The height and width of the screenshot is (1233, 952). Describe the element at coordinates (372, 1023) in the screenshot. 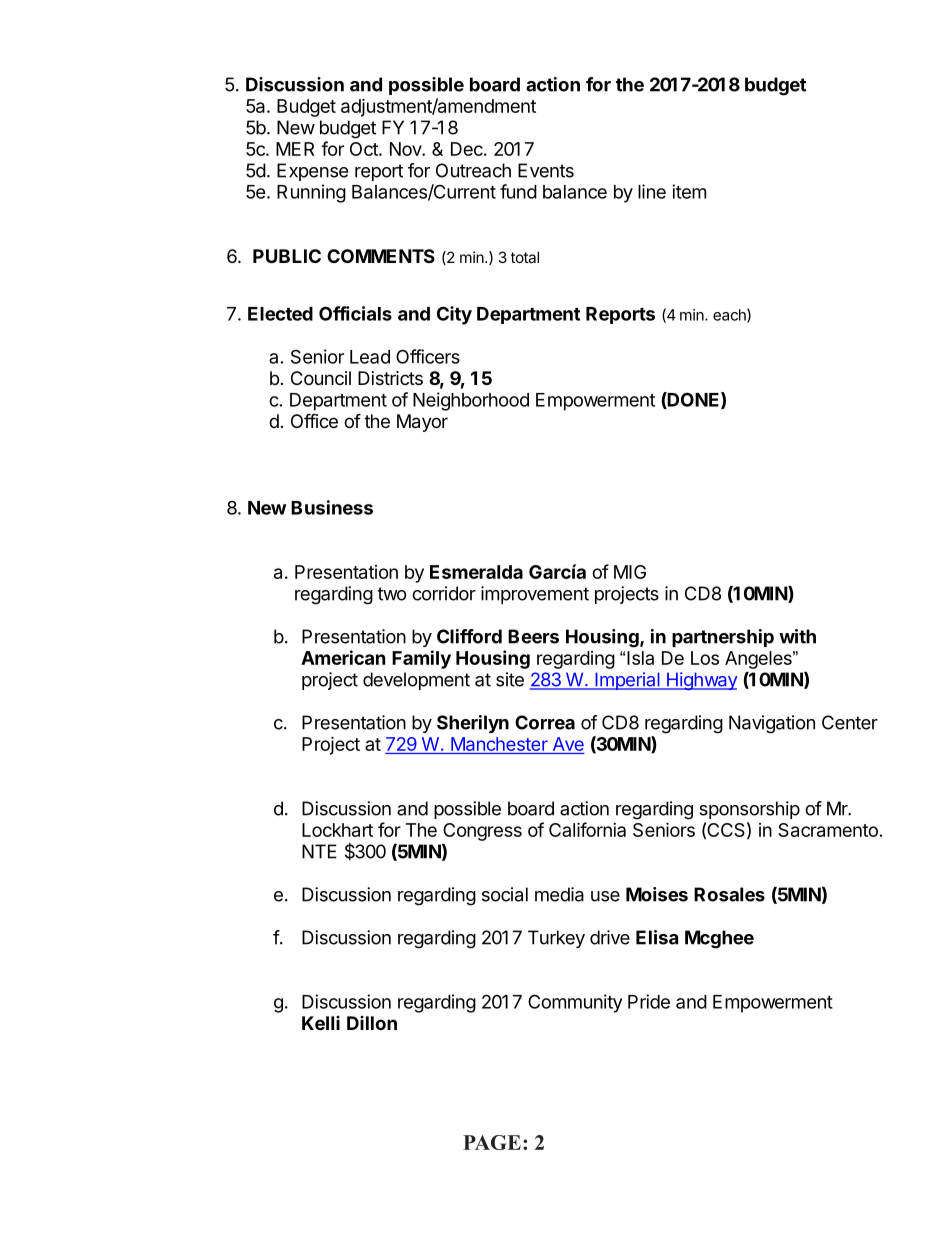

I see `Dillon` at that location.
